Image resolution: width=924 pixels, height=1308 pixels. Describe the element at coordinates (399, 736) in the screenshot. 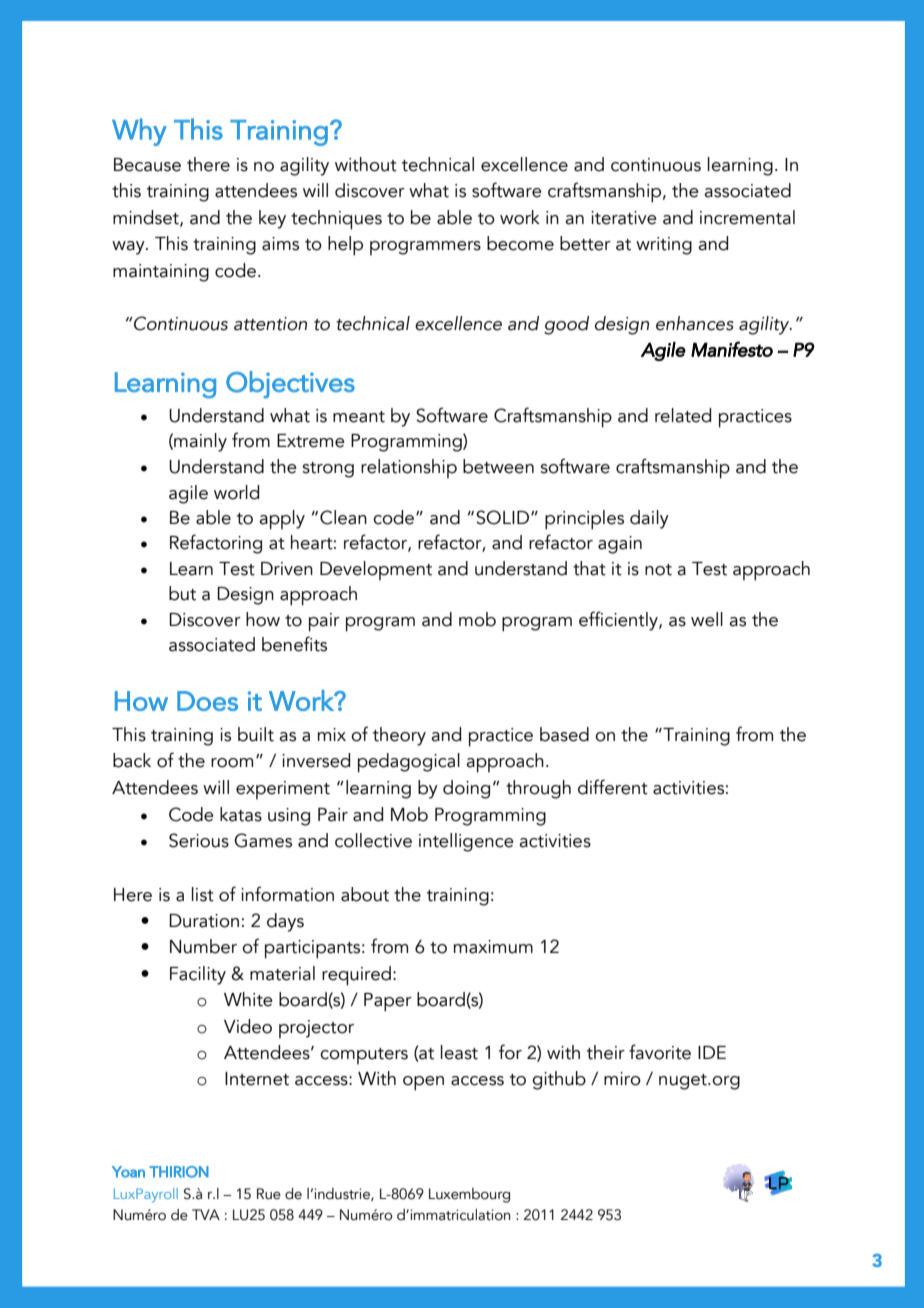

I see `theory` at that location.
